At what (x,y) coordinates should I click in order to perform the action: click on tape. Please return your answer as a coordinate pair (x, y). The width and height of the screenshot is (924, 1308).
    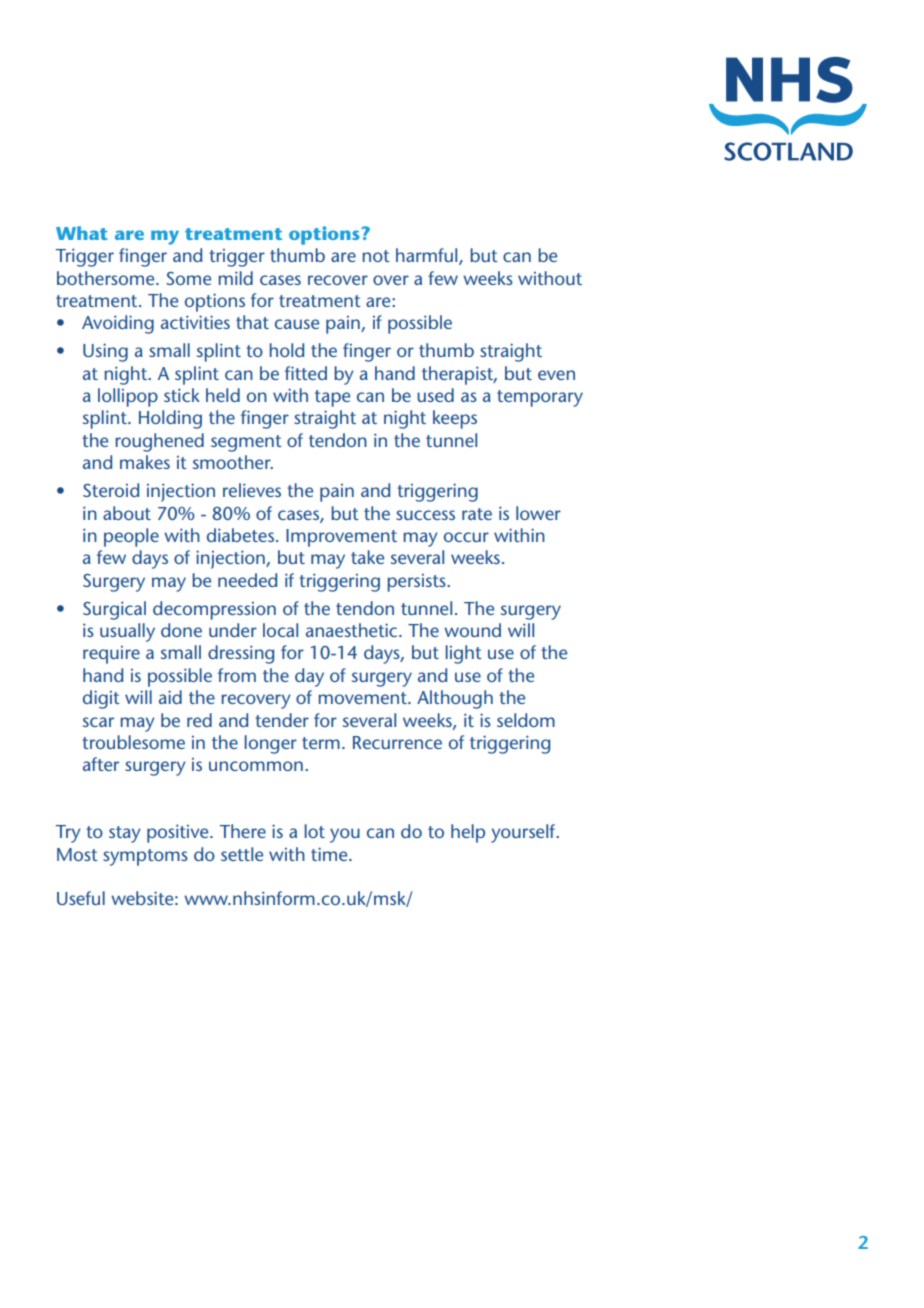
    Looking at the image, I should click on (332, 398).
